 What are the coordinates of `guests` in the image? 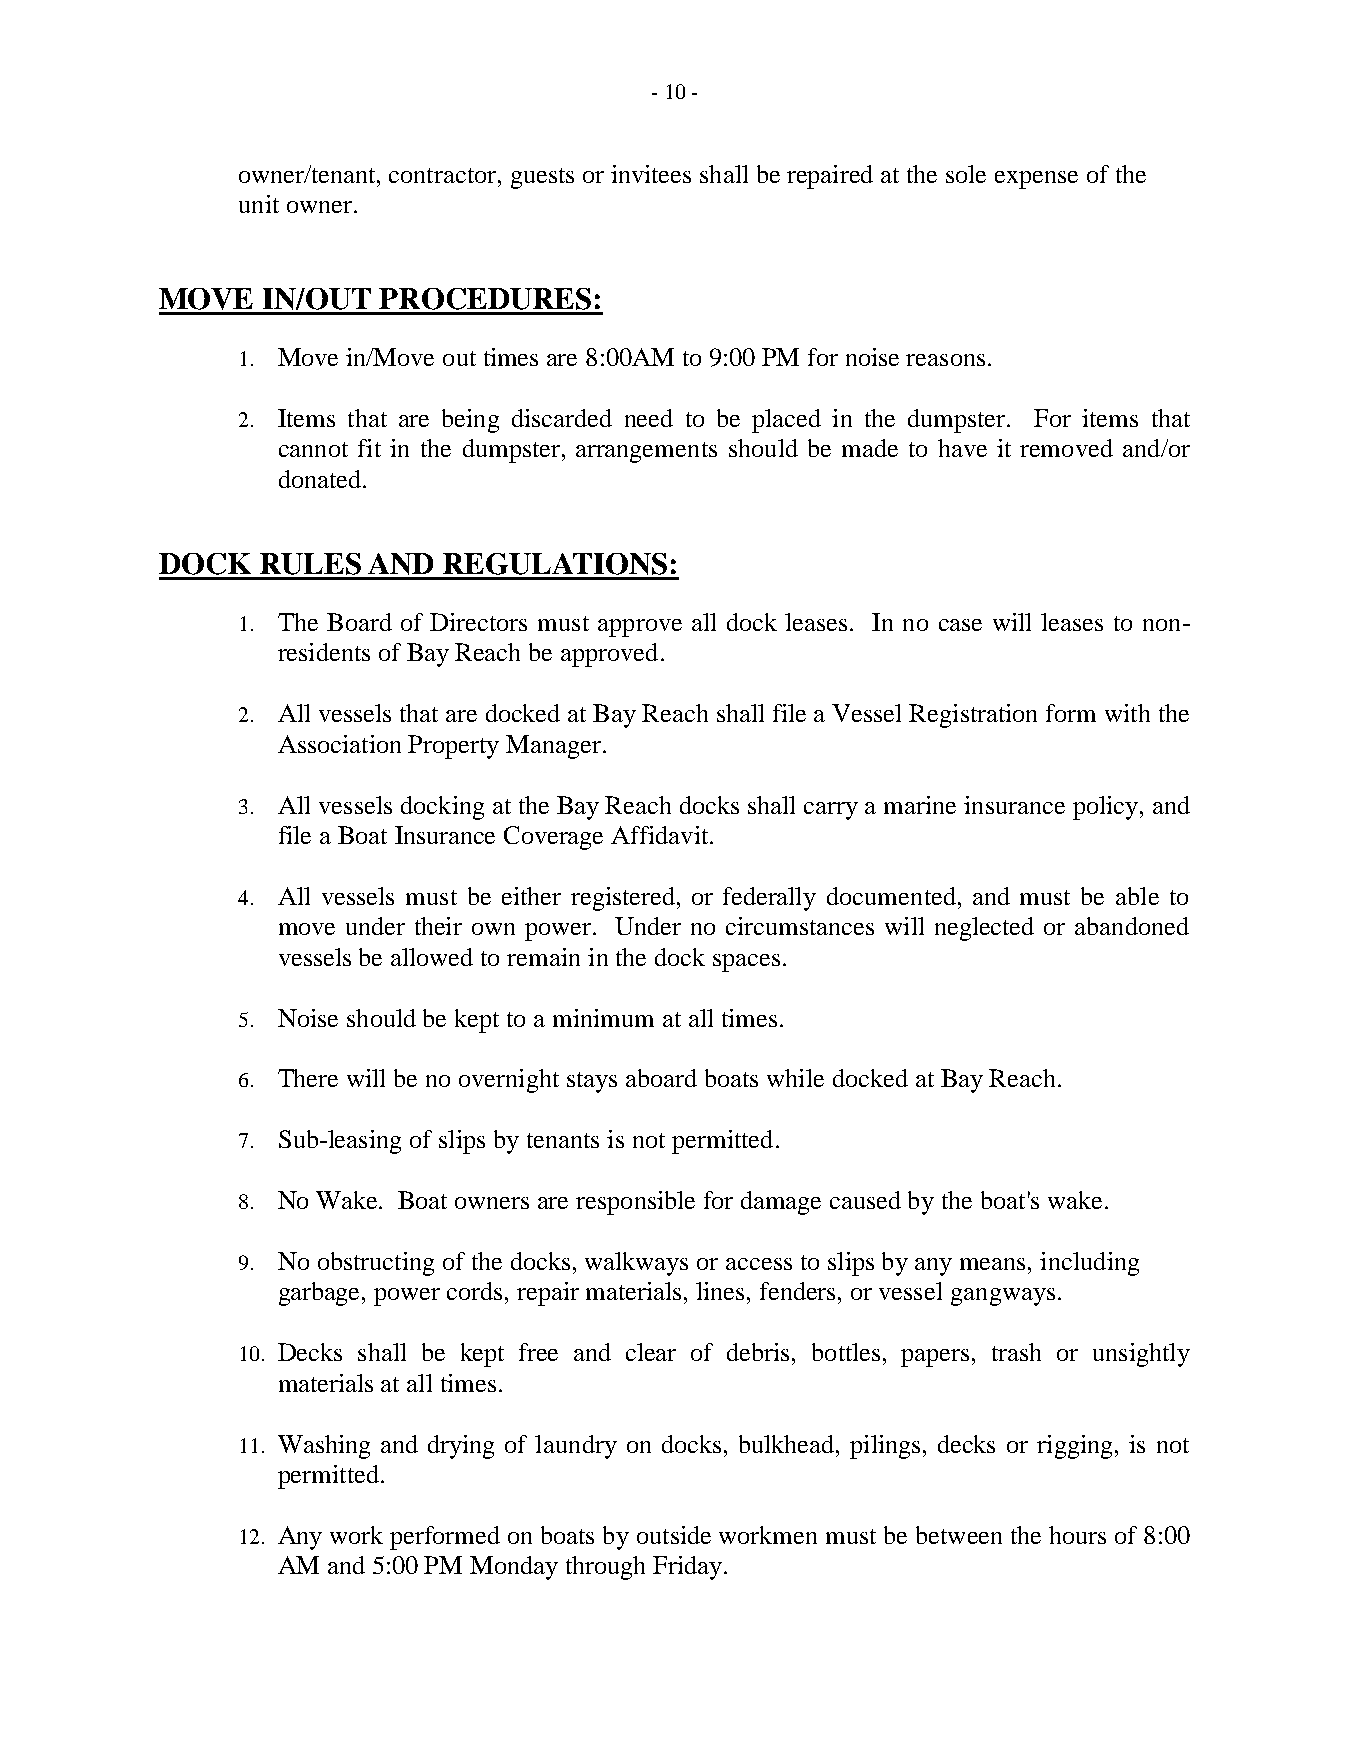 It's located at (542, 178).
